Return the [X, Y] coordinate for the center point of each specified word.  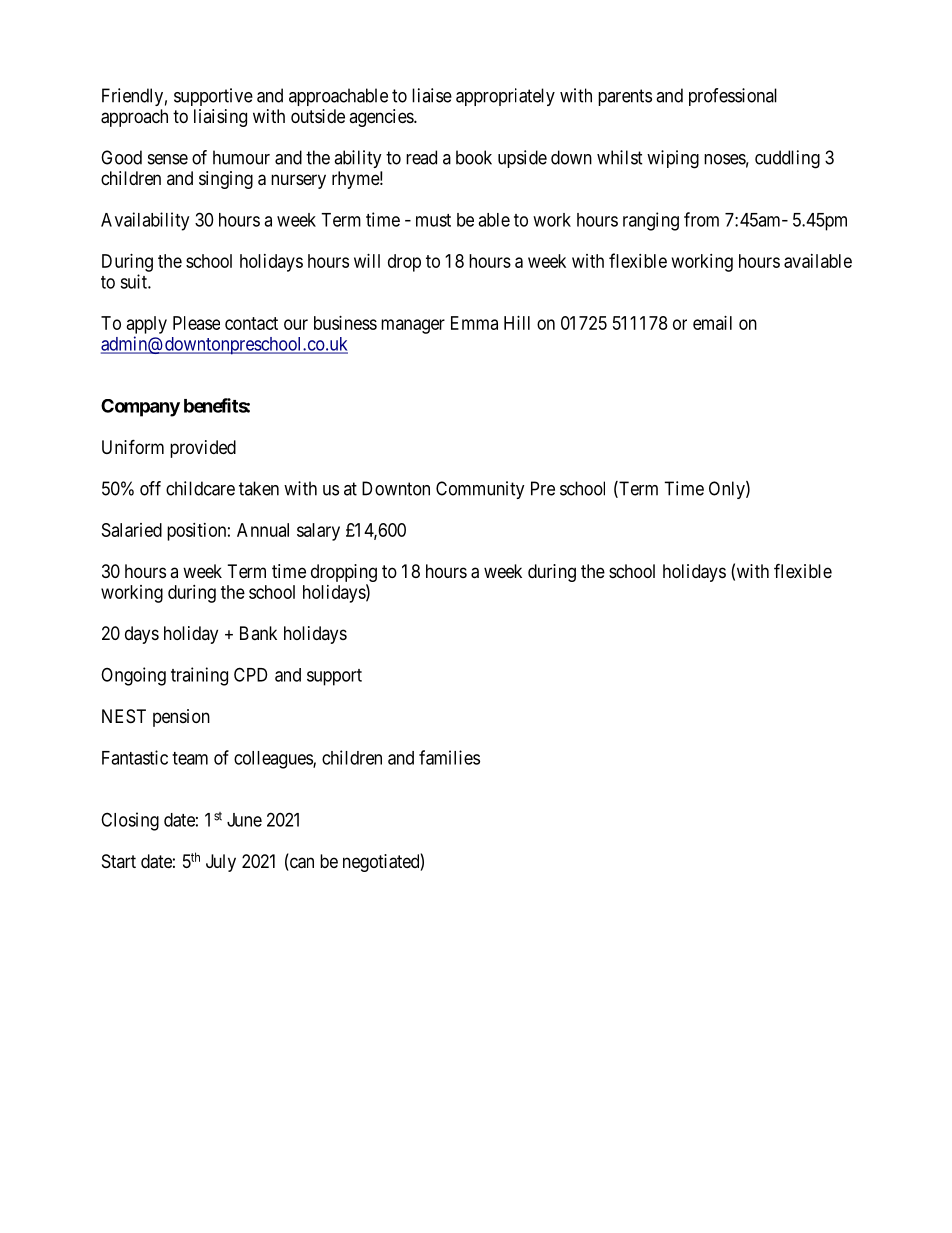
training [199, 676]
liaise [432, 95]
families [449, 757]
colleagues [274, 760]
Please [196, 323]
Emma [474, 323]
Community [480, 490]
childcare [200, 488]
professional [733, 97]
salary [318, 532]
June [244, 820]
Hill [517, 323]
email [712, 323]
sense [168, 159]
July [221, 863]
